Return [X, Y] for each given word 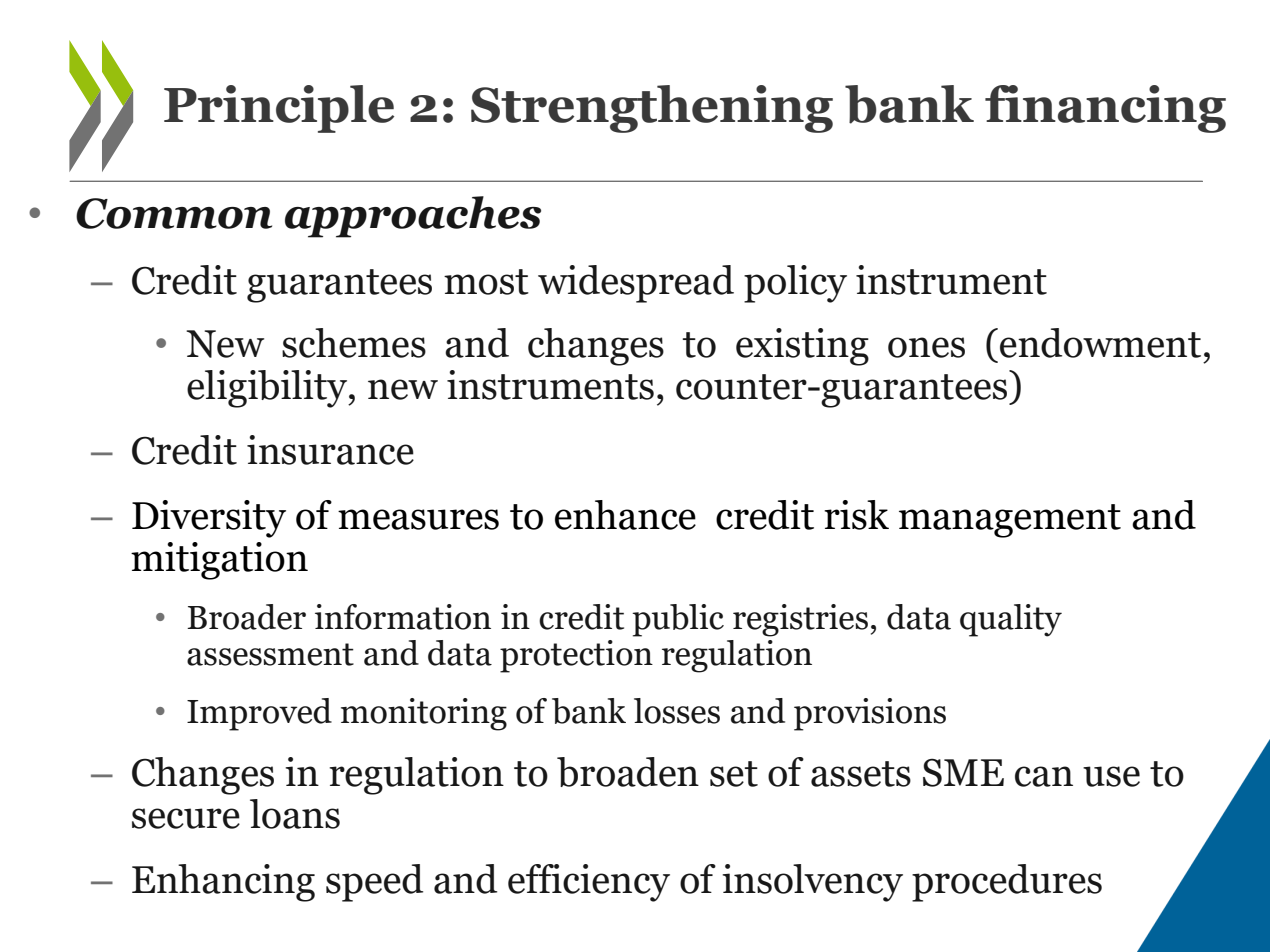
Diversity [209, 519]
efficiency [589, 883]
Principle [279, 109]
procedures [1007, 883]
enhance [625, 515]
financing [1105, 109]
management [1010, 521]
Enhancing [223, 883]
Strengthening [652, 109]
